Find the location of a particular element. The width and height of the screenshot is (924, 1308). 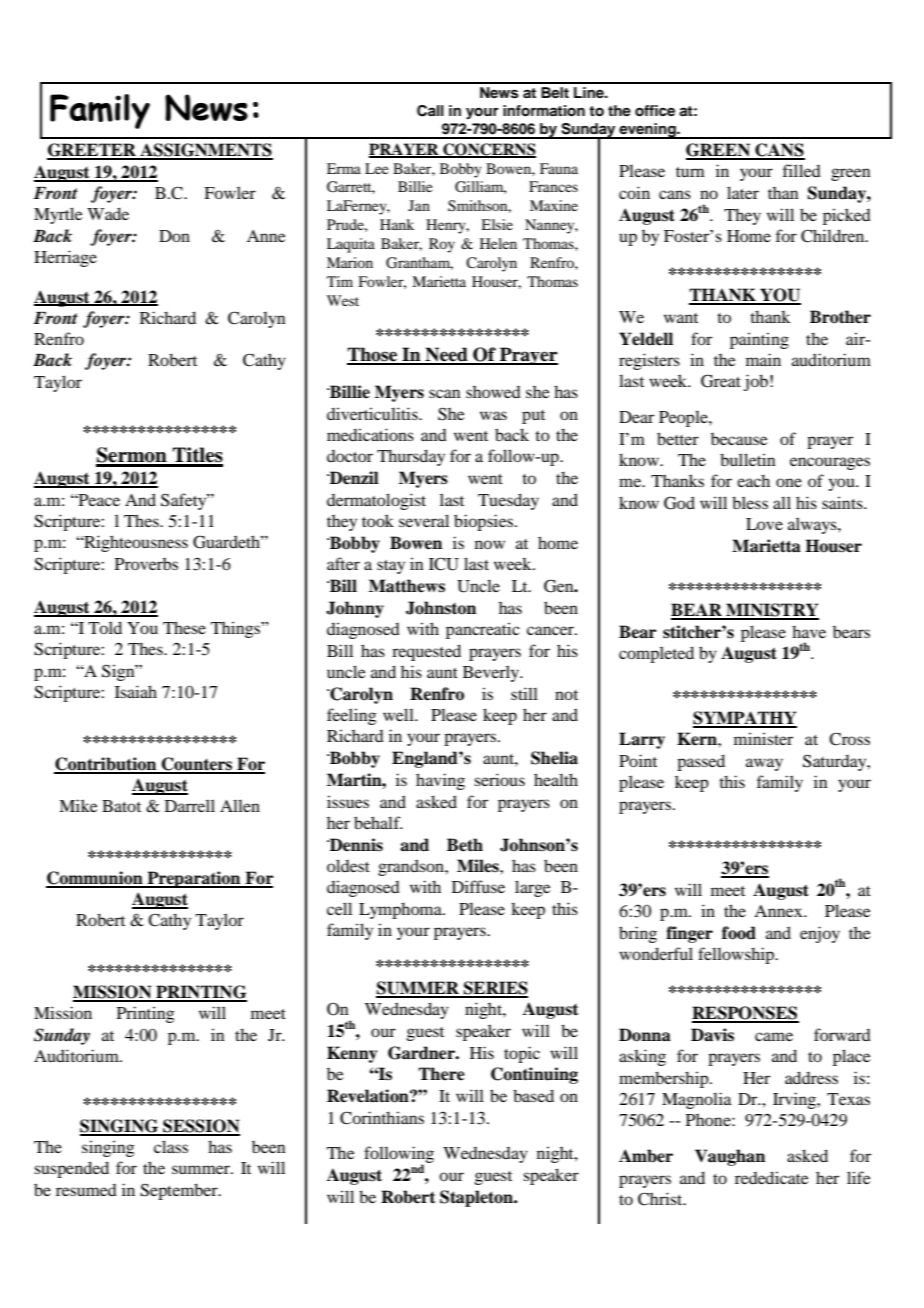

Preparation is located at coordinates (194, 879).
